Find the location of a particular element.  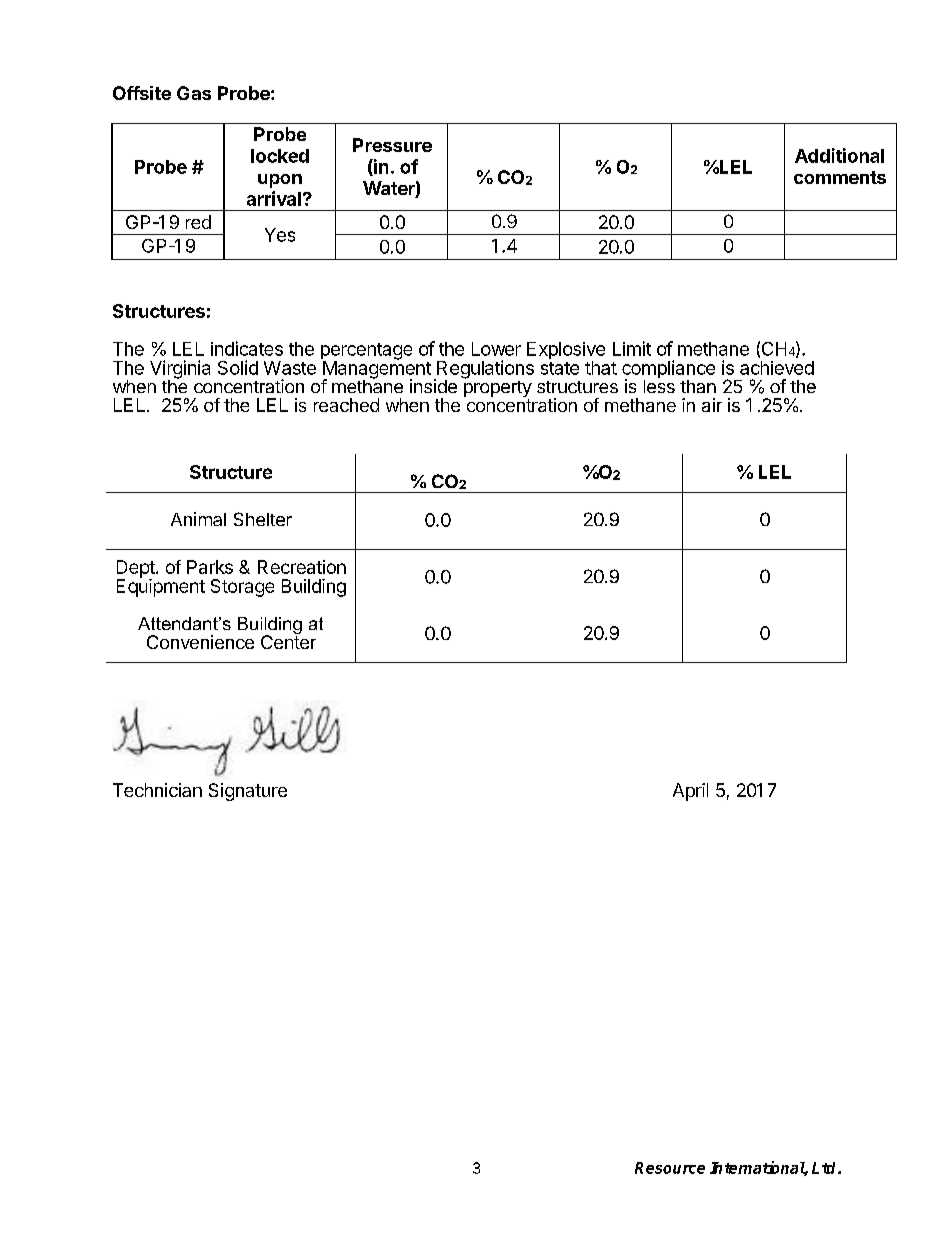

Resource is located at coordinates (670, 1168).
